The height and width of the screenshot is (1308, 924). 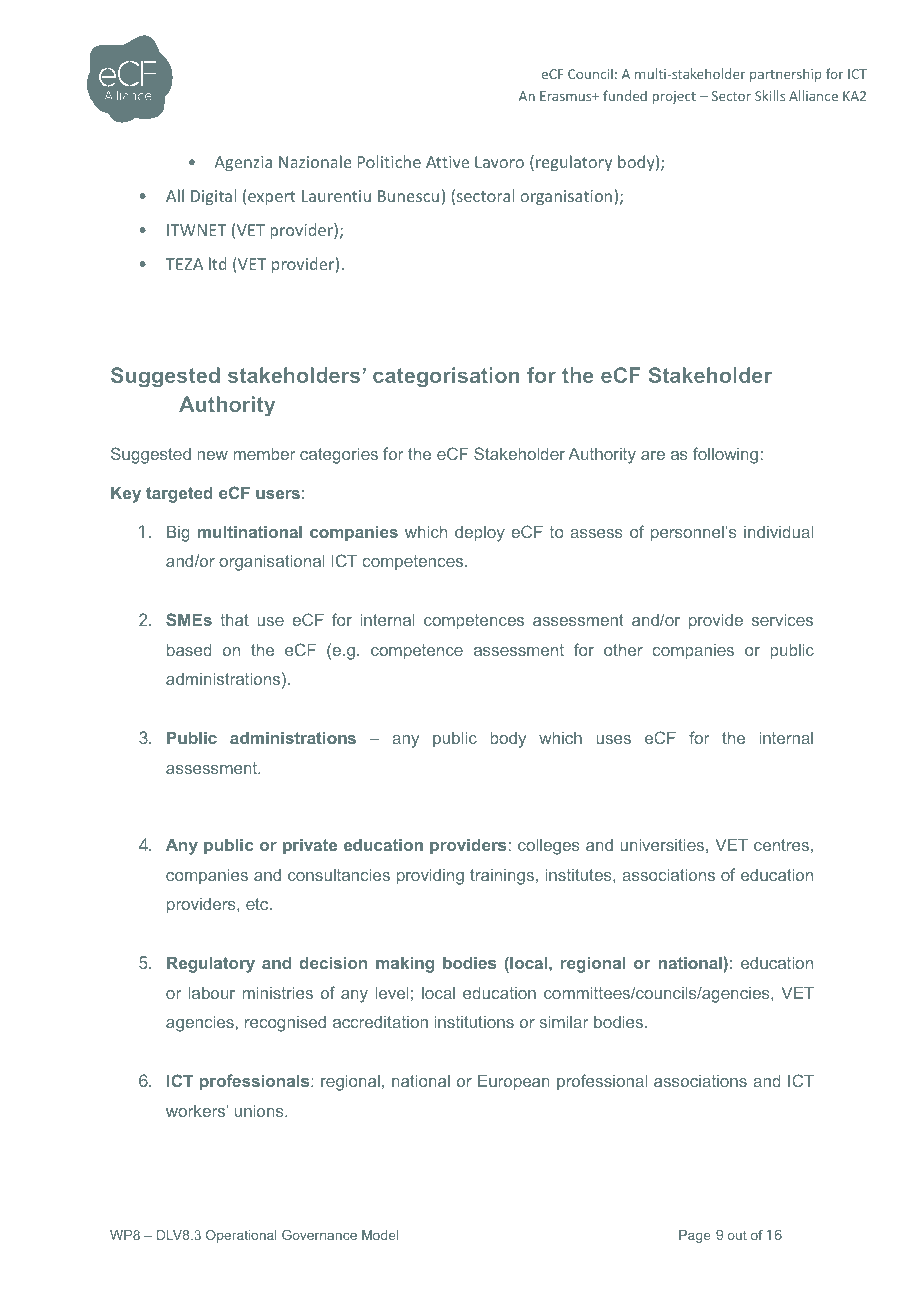 What do you see at coordinates (567, 96) in the screenshot?
I see `Erasmus` at bounding box center [567, 96].
